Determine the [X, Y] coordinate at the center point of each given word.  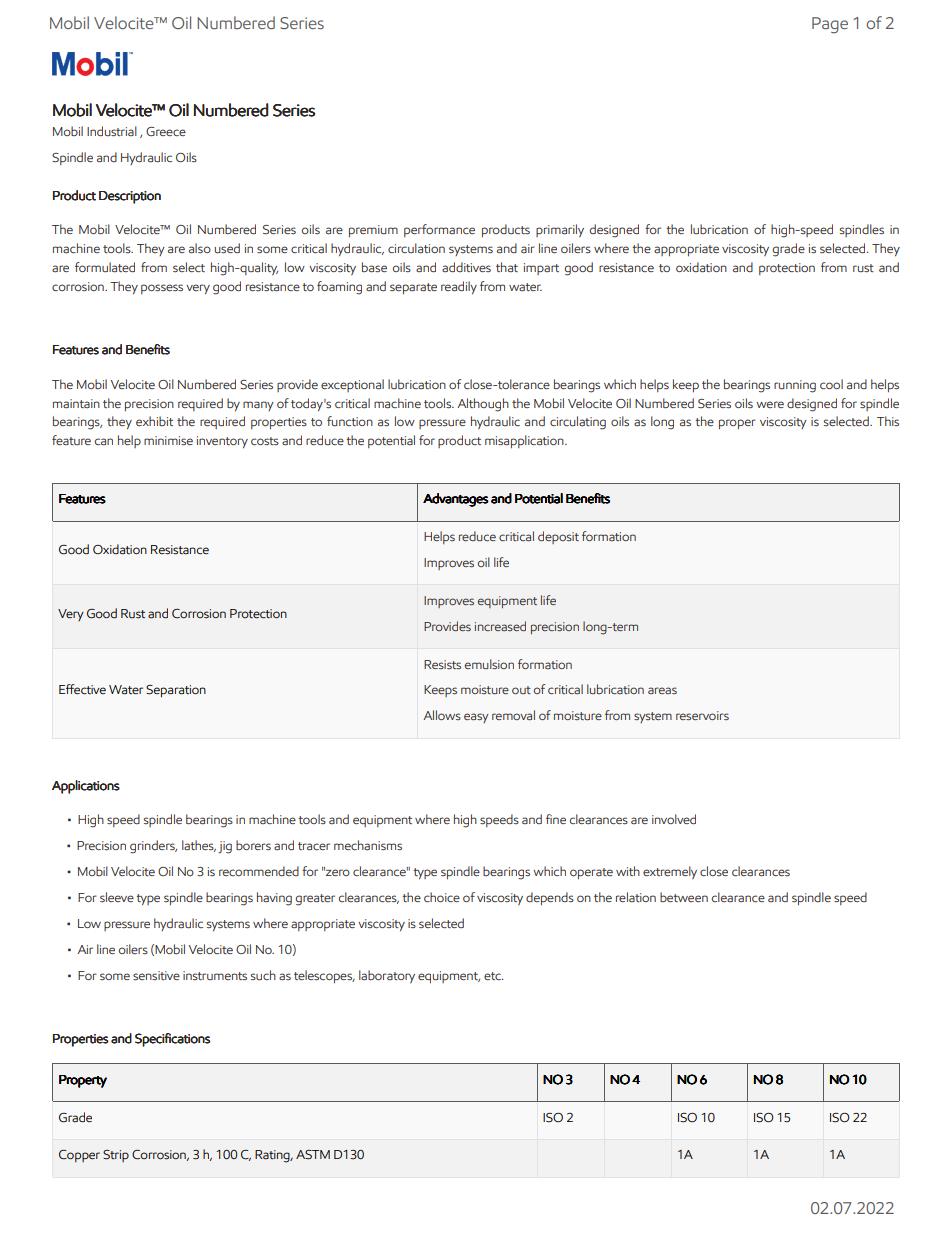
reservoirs [702, 715]
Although [483, 405]
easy [476, 718]
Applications [86, 787]
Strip [116, 1156]
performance [439, 230]
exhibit [154, 421]
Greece [166, 131]
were [770, 404]
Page [830, 25]
